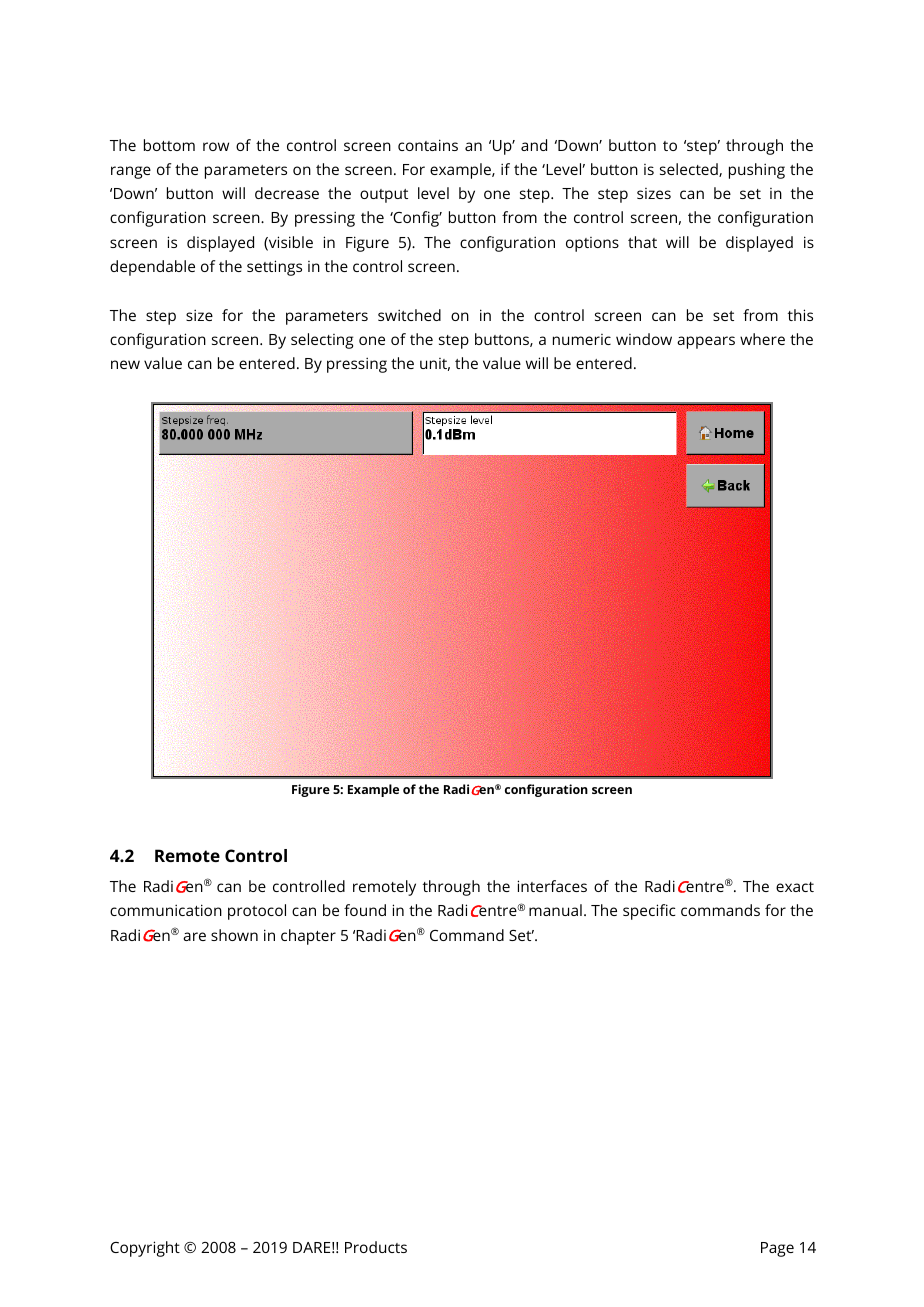 The width and height of the screenshot is (924, 1307). Describe the element at coordinates (322, 341) in the screenshot. I see `selecting` at that location.
